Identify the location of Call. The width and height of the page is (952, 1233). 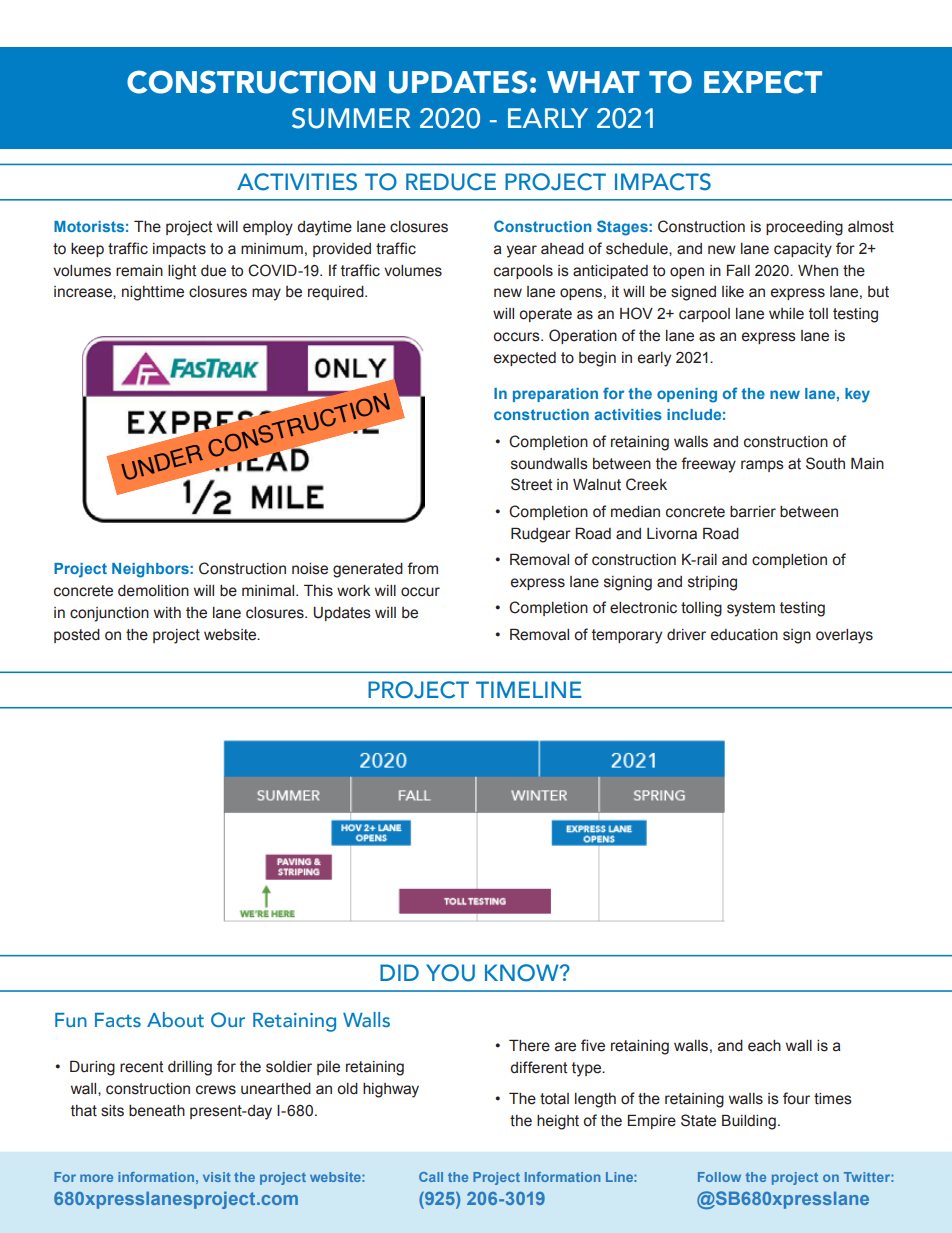
(431, 1177).
